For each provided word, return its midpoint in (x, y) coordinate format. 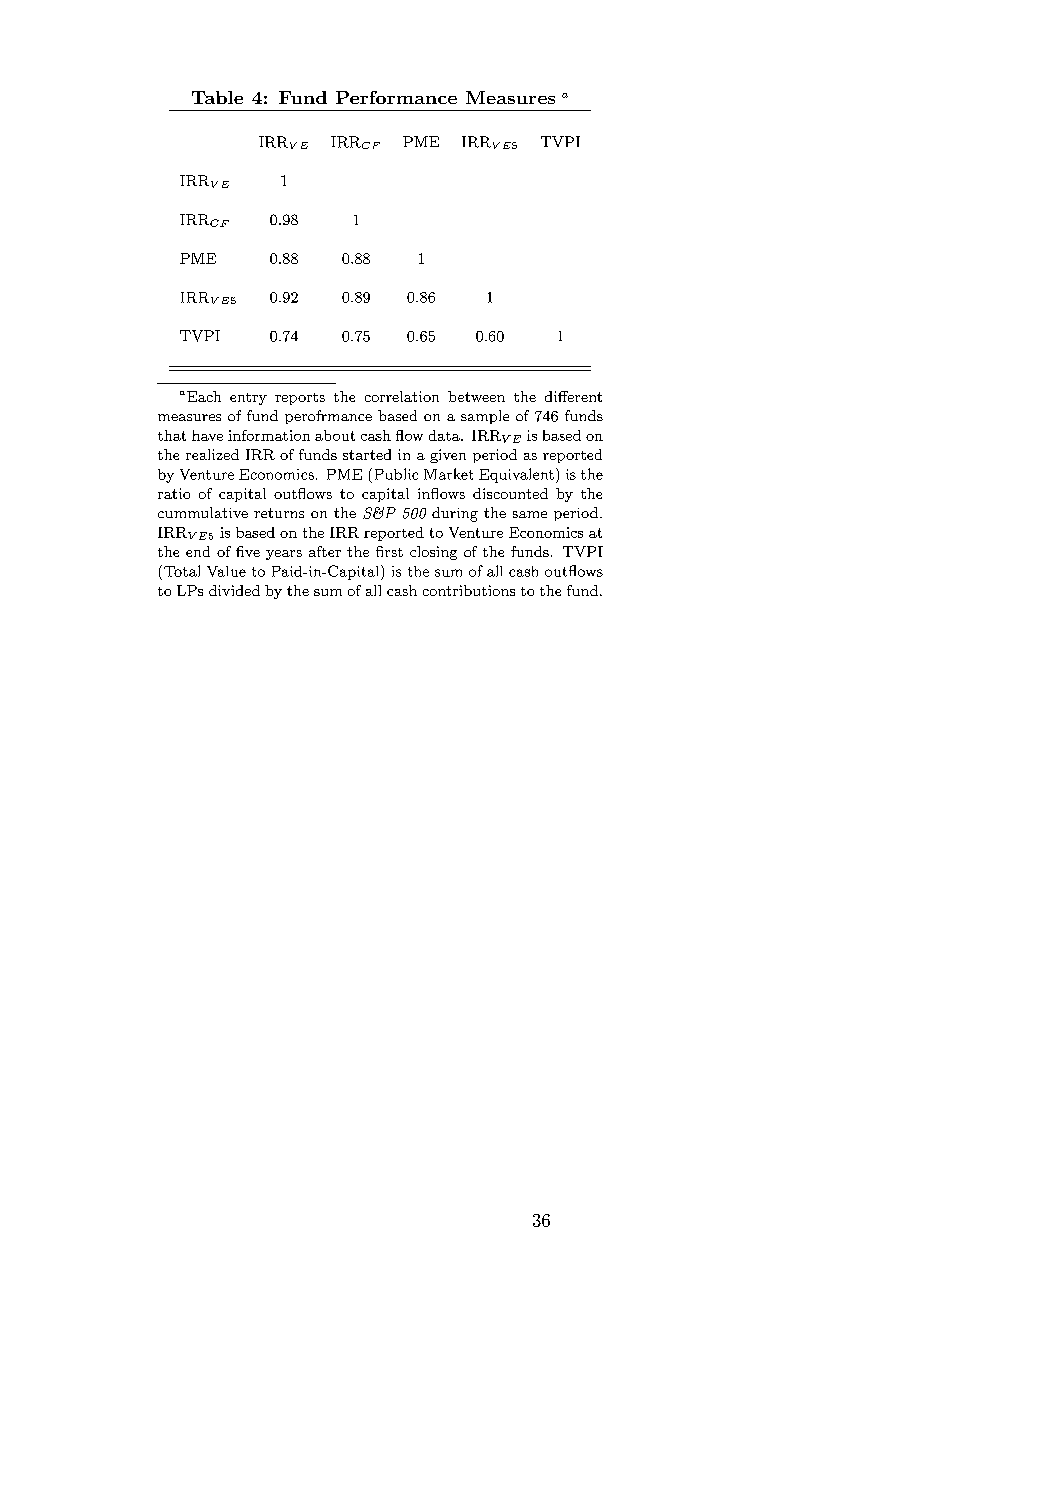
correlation (402, 396)
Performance (396, 97)
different (573, 396)
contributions (469, 590)
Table (217, 97)
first (389, 551)
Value (226, 571)
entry (248, 399)
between (476, 396)
